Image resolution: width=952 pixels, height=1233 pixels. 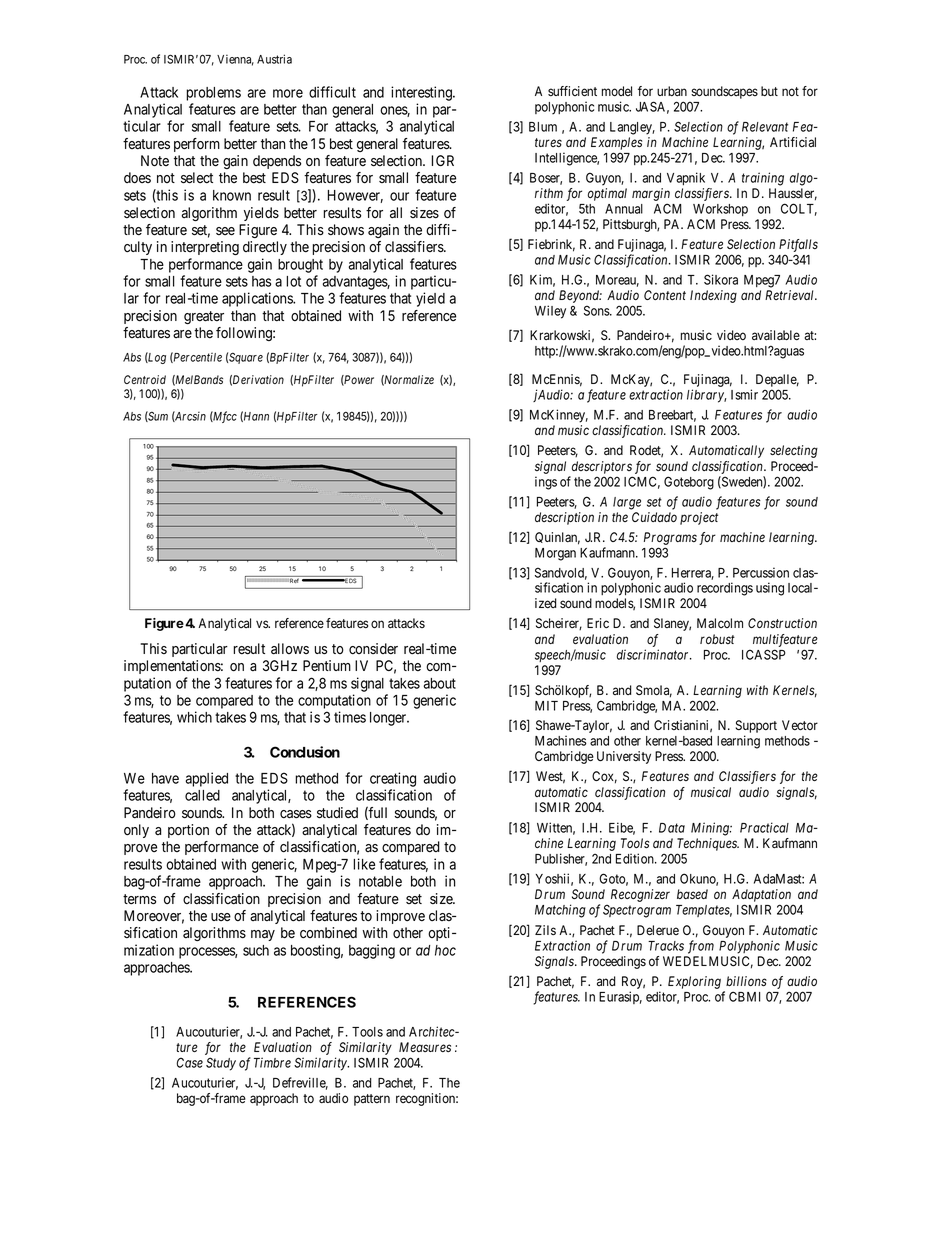 I want to click on Blum, so click(x=543, y=127).
